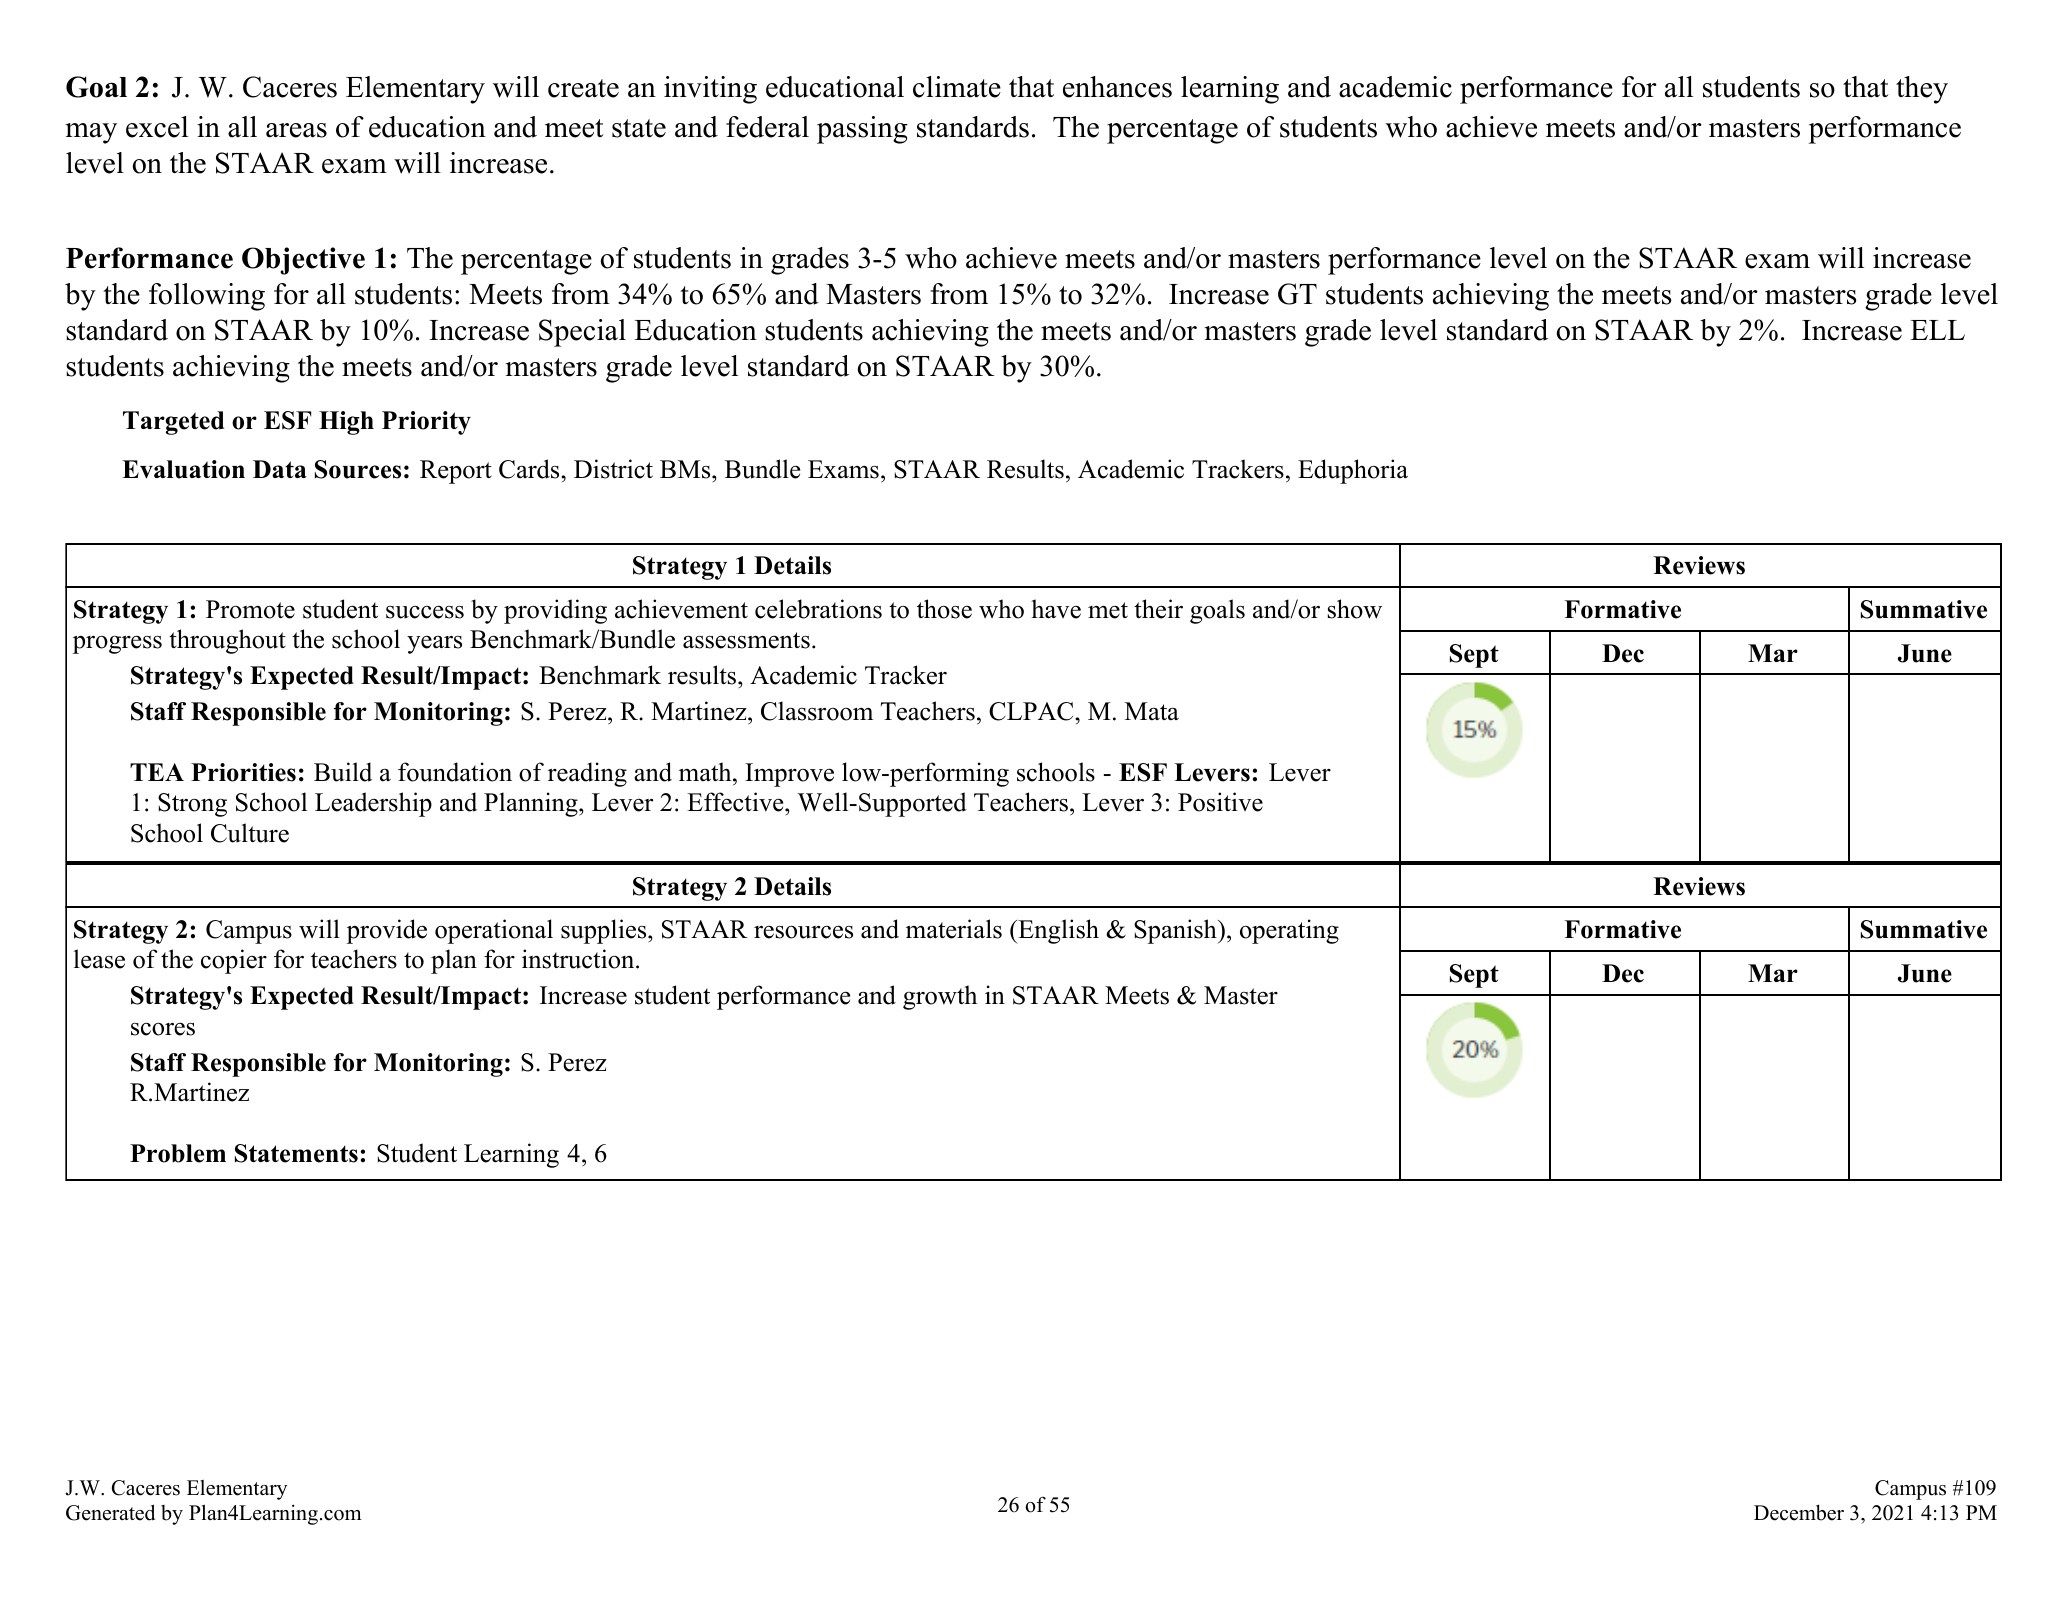  I want to click on areas, so click(296, 130).
